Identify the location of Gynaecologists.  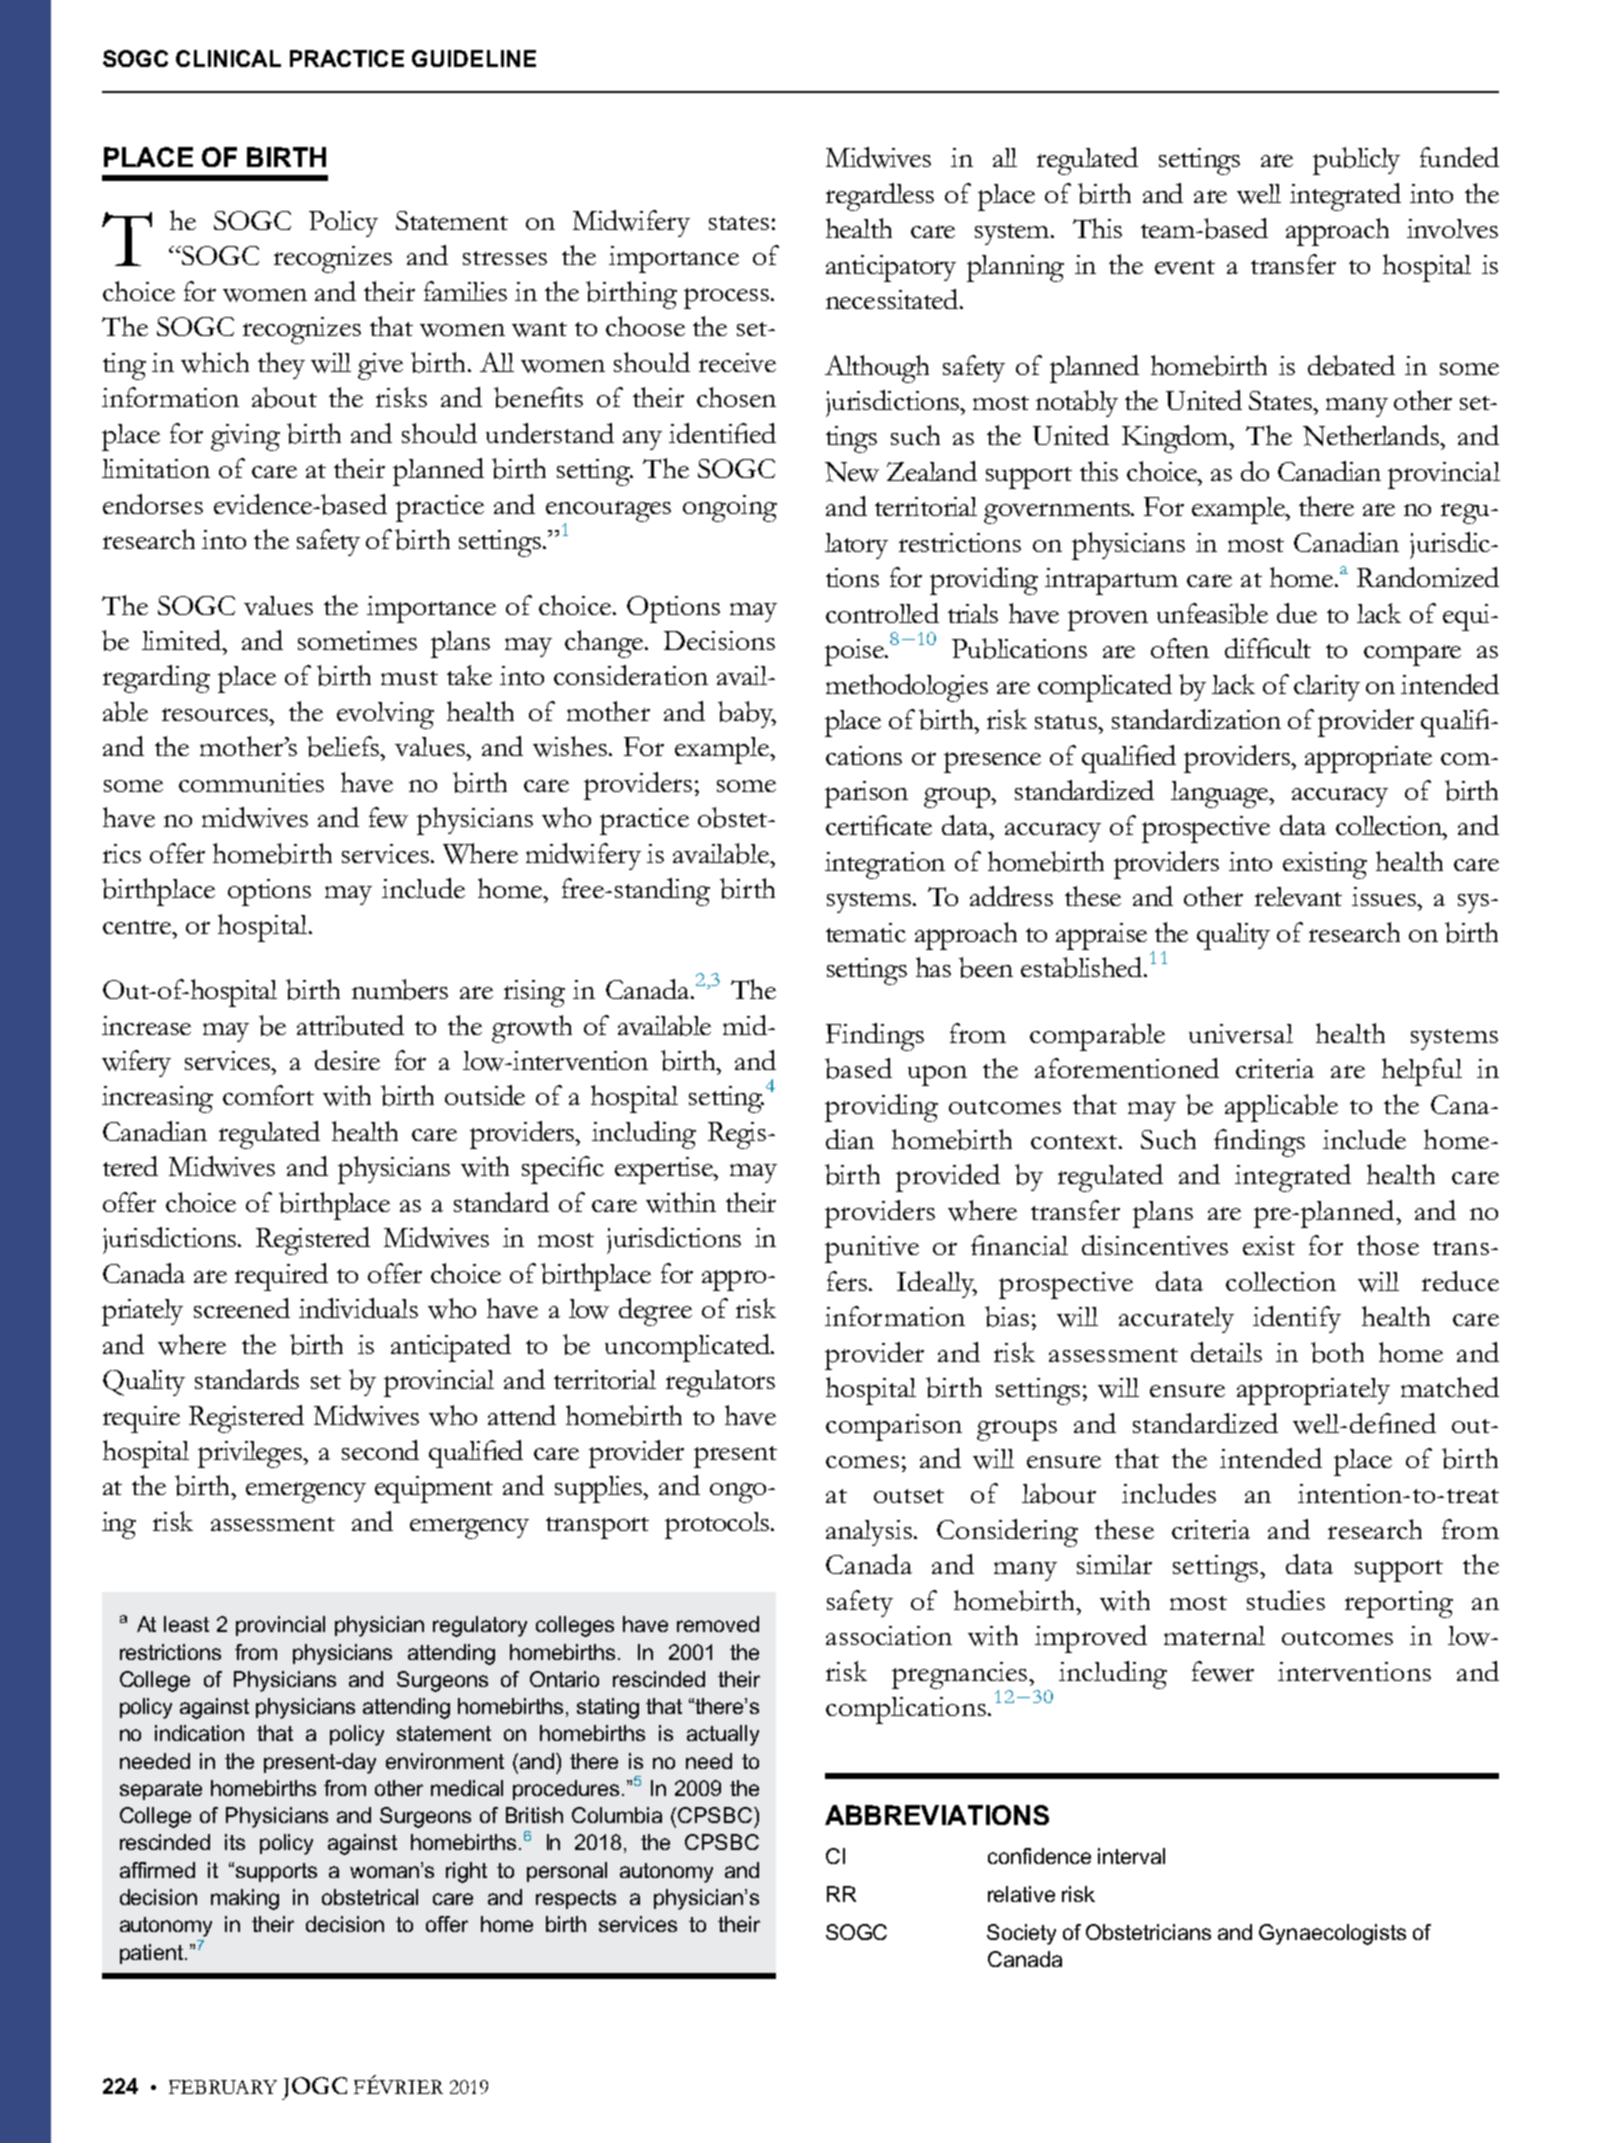
(1332, 1934).
